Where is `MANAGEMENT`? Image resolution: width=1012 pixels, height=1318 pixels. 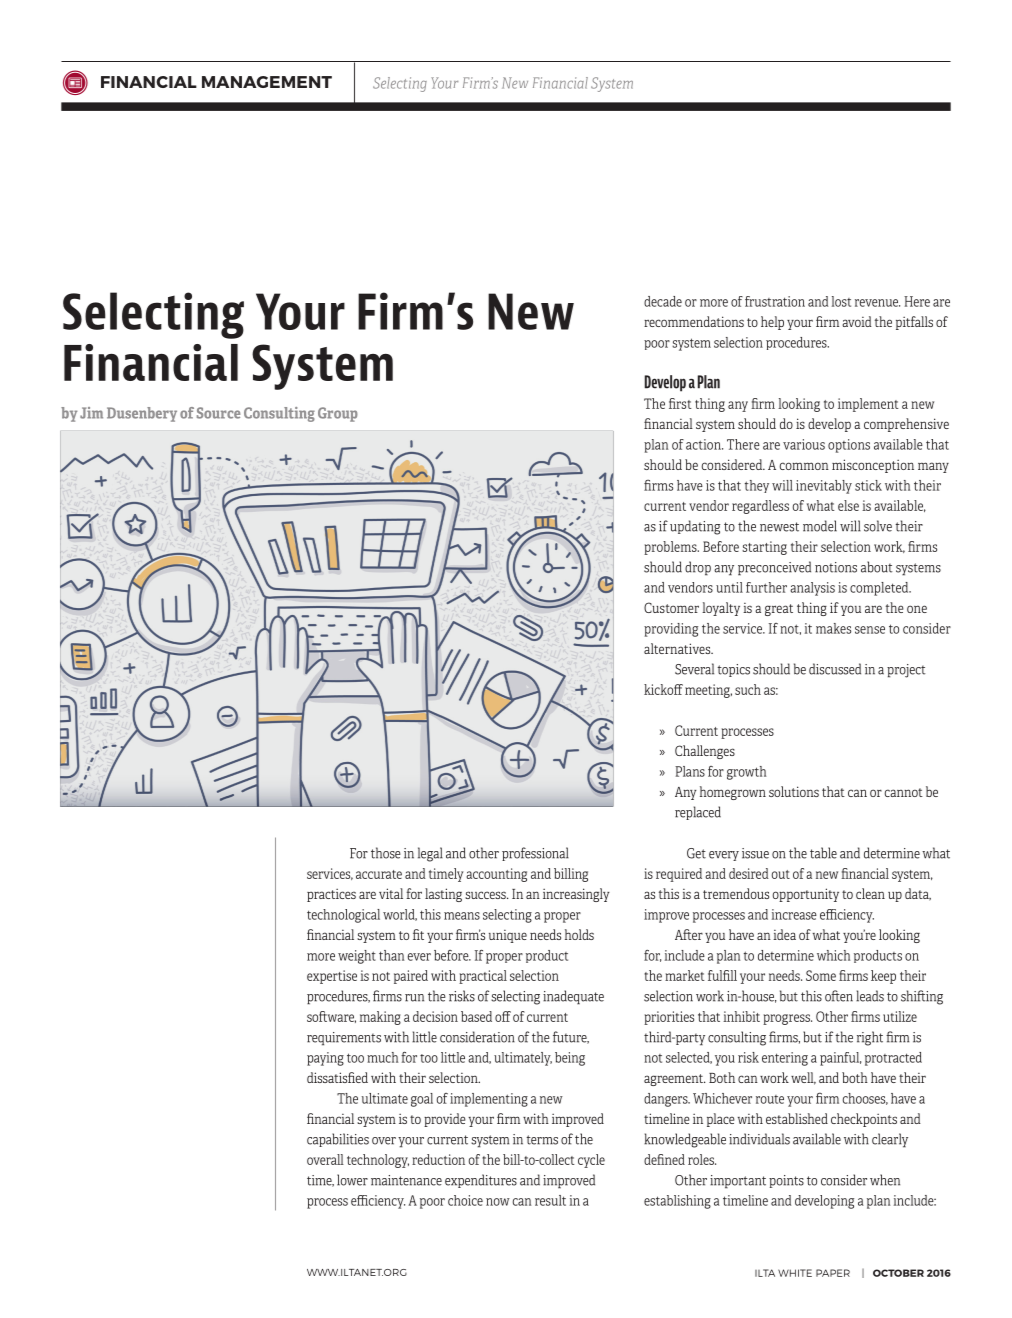
MANAGEMENT is located at coordinates (267, 82).
